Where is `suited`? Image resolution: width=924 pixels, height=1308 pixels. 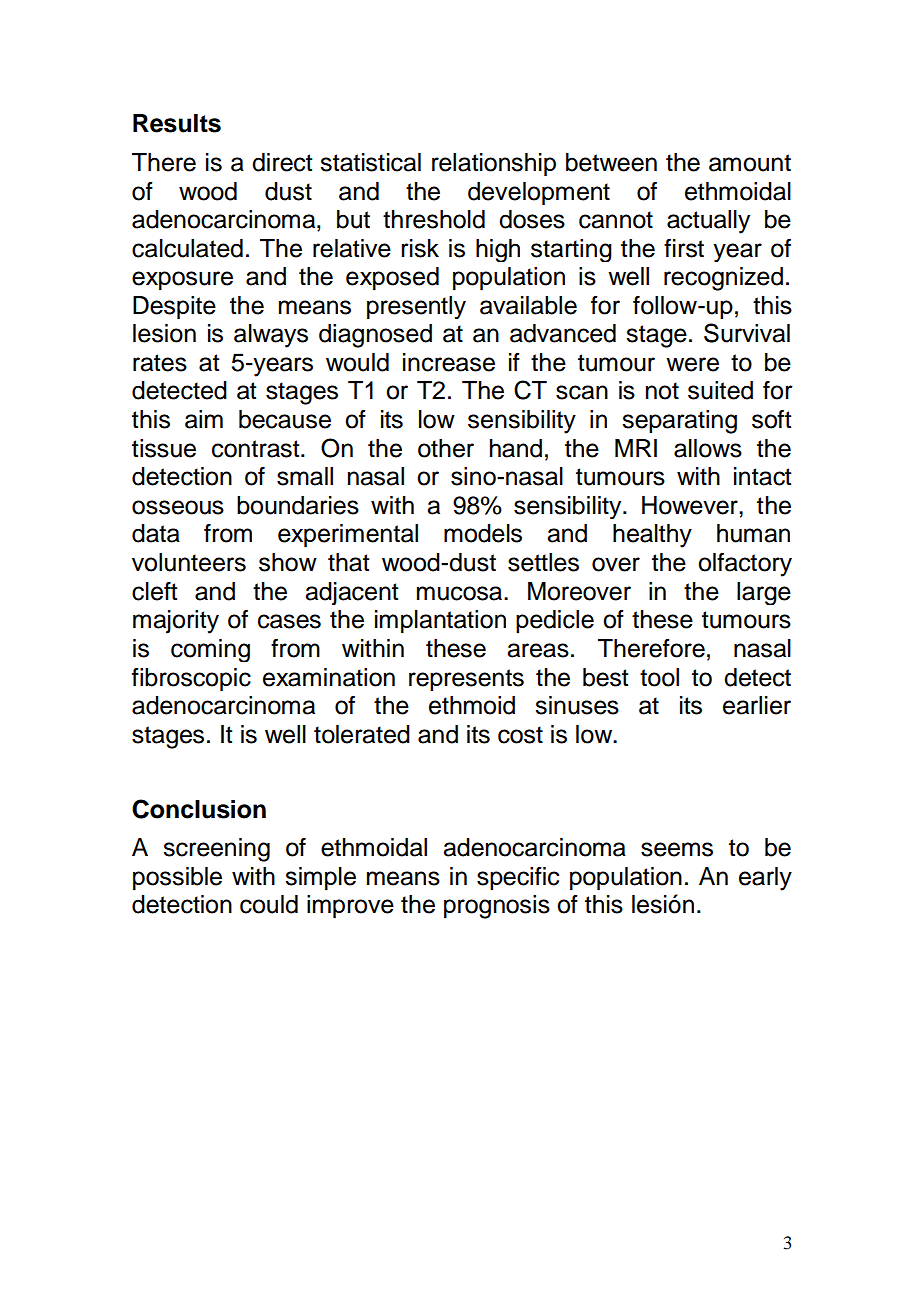
suited is located at coordinates (720, 390).
